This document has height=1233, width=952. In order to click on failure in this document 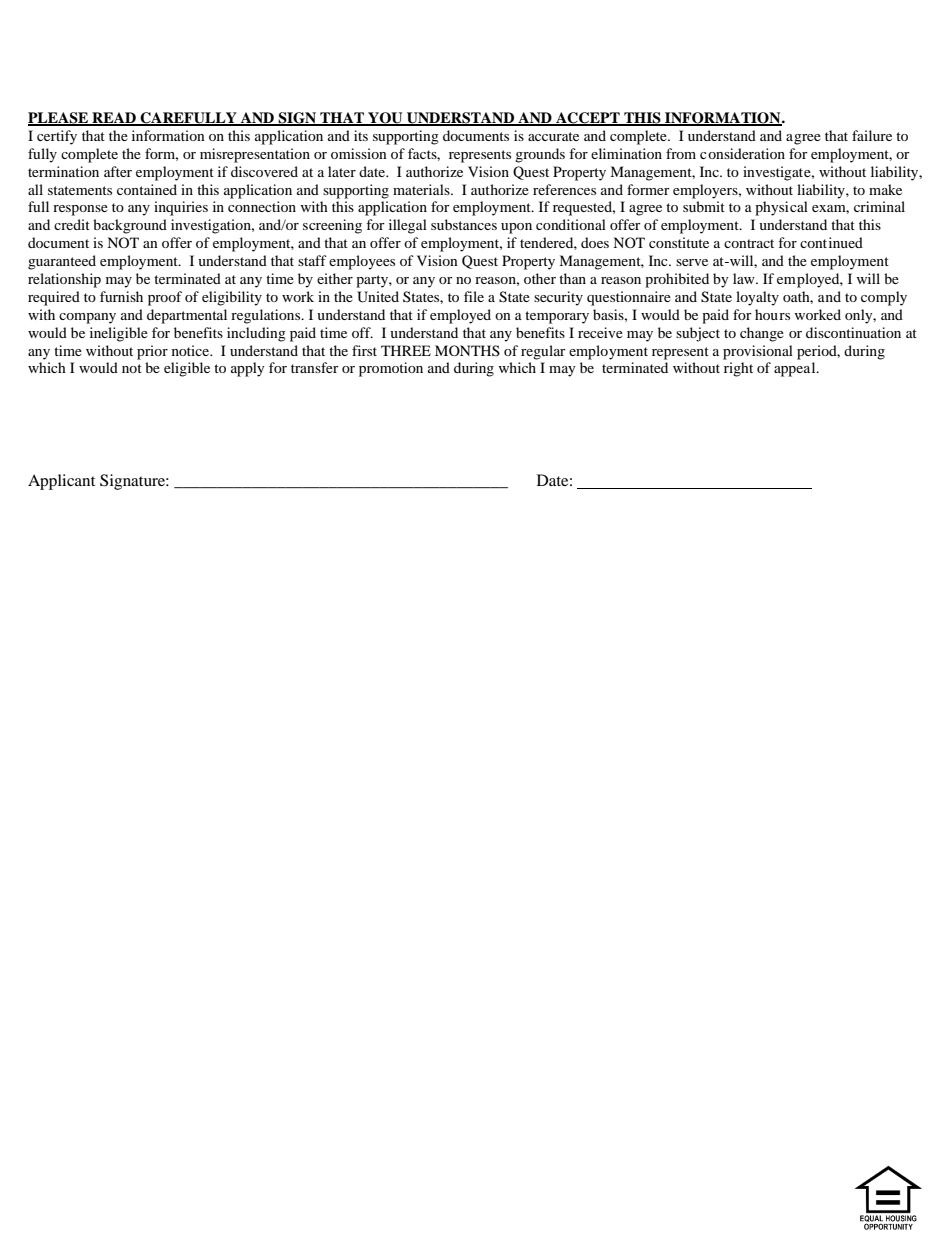, I will do `click(872, 135)`.
